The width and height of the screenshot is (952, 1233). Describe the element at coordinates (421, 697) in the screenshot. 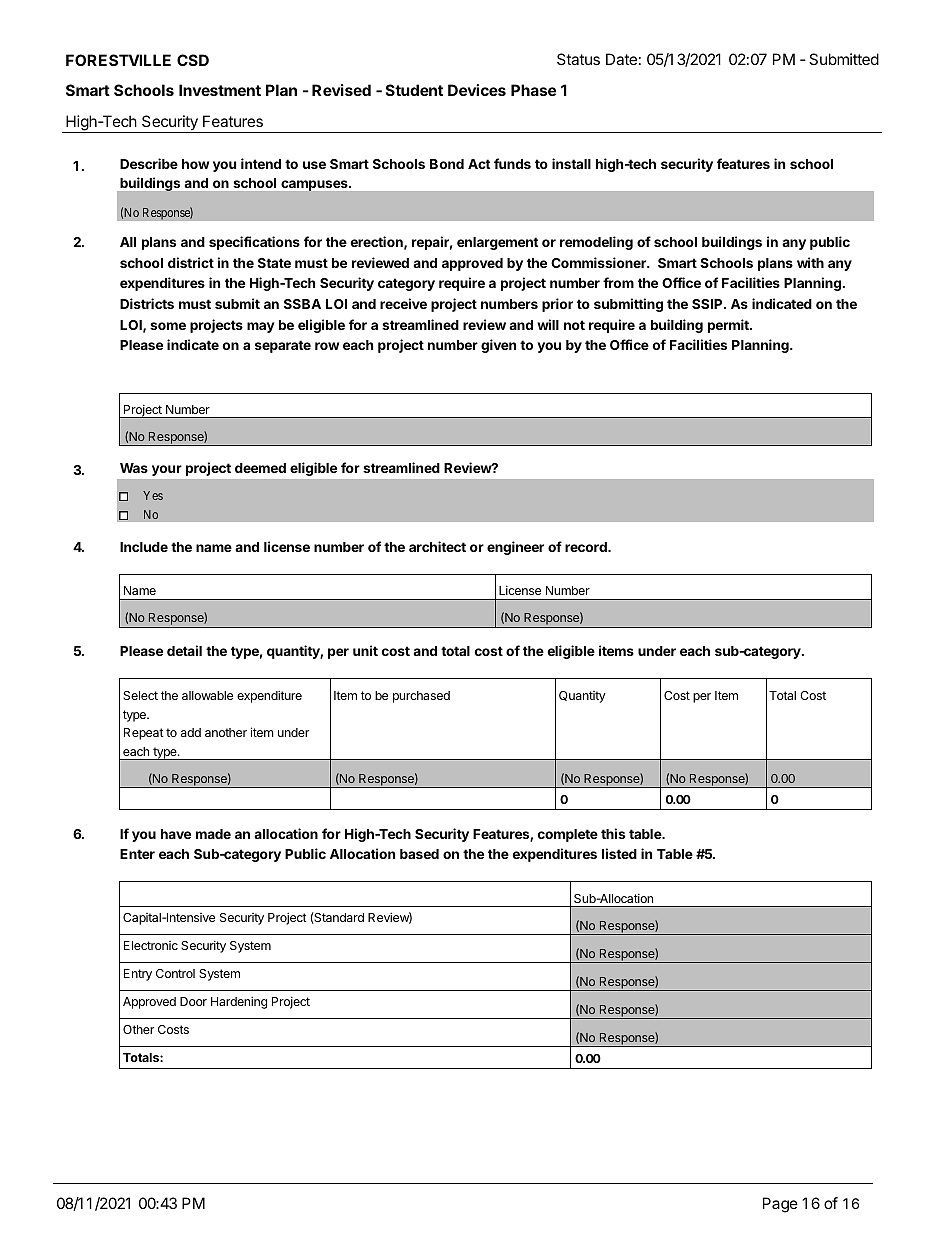

I see `purchased` at that location.
